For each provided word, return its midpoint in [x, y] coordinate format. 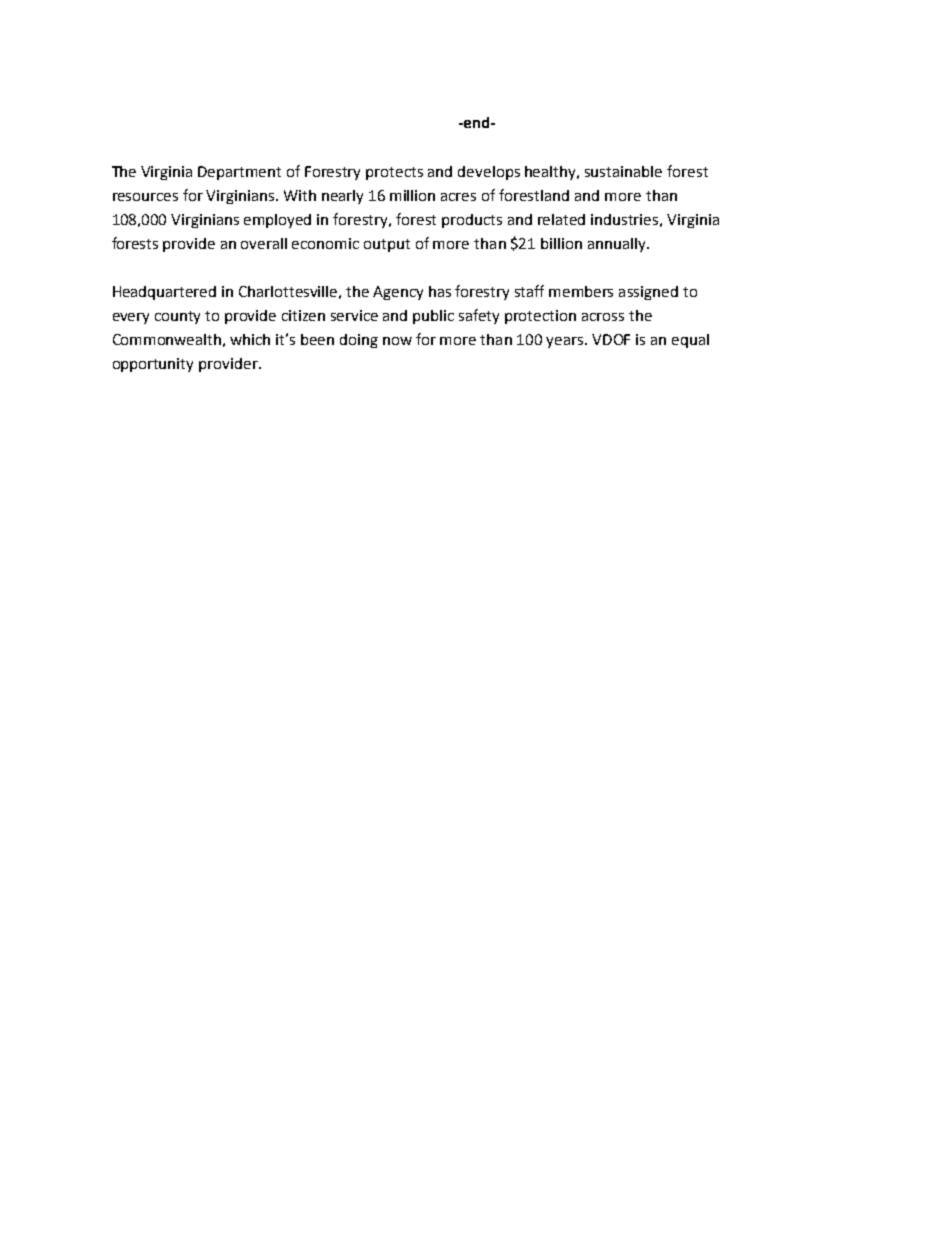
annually [618, 245]
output [387, 245]
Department [239, 173]
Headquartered [164, 293]
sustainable [623, 171]
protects [394, 173]
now [397, 341]
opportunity [153, 365]
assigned [648, 293]
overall [264, 243]
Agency [398, 293]
